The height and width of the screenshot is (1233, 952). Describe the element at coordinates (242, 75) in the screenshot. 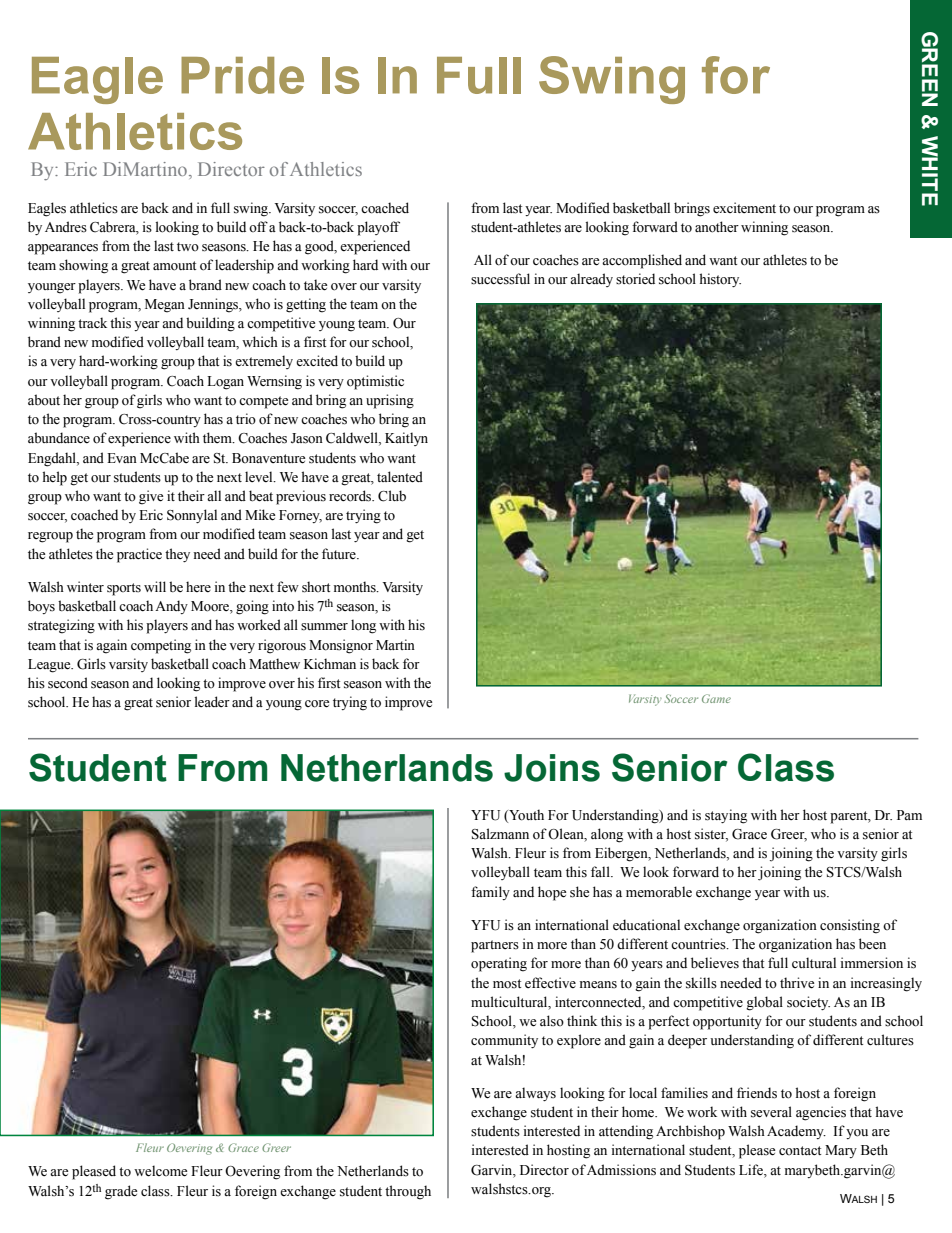

I see `Pride` at that location.
